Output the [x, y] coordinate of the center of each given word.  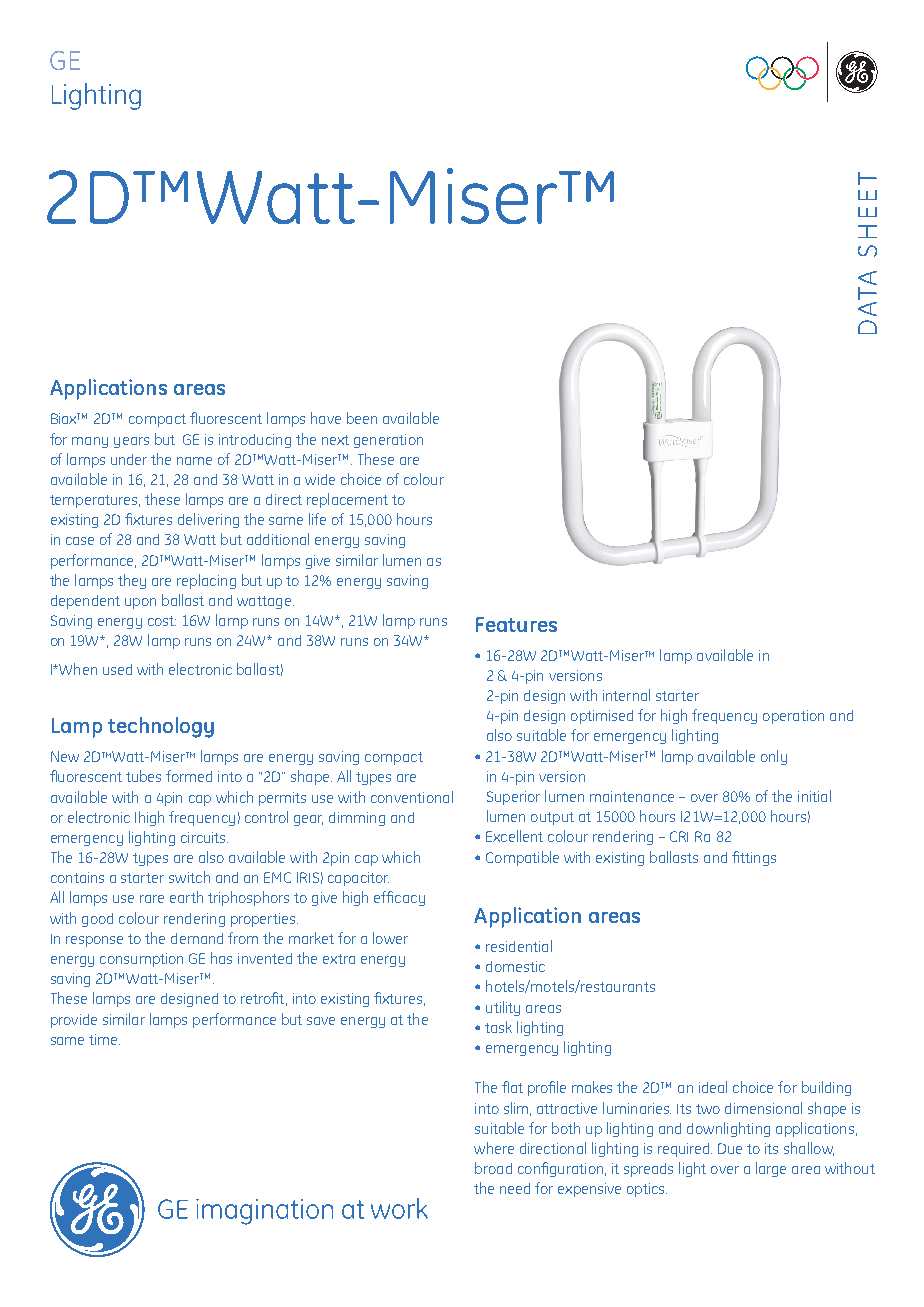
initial [814, 796]
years [131, 442]
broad [493, 1168]
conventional [412, 797]
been [362, 418]
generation [388, 441]
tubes [143, 776]
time [104, 1039]
